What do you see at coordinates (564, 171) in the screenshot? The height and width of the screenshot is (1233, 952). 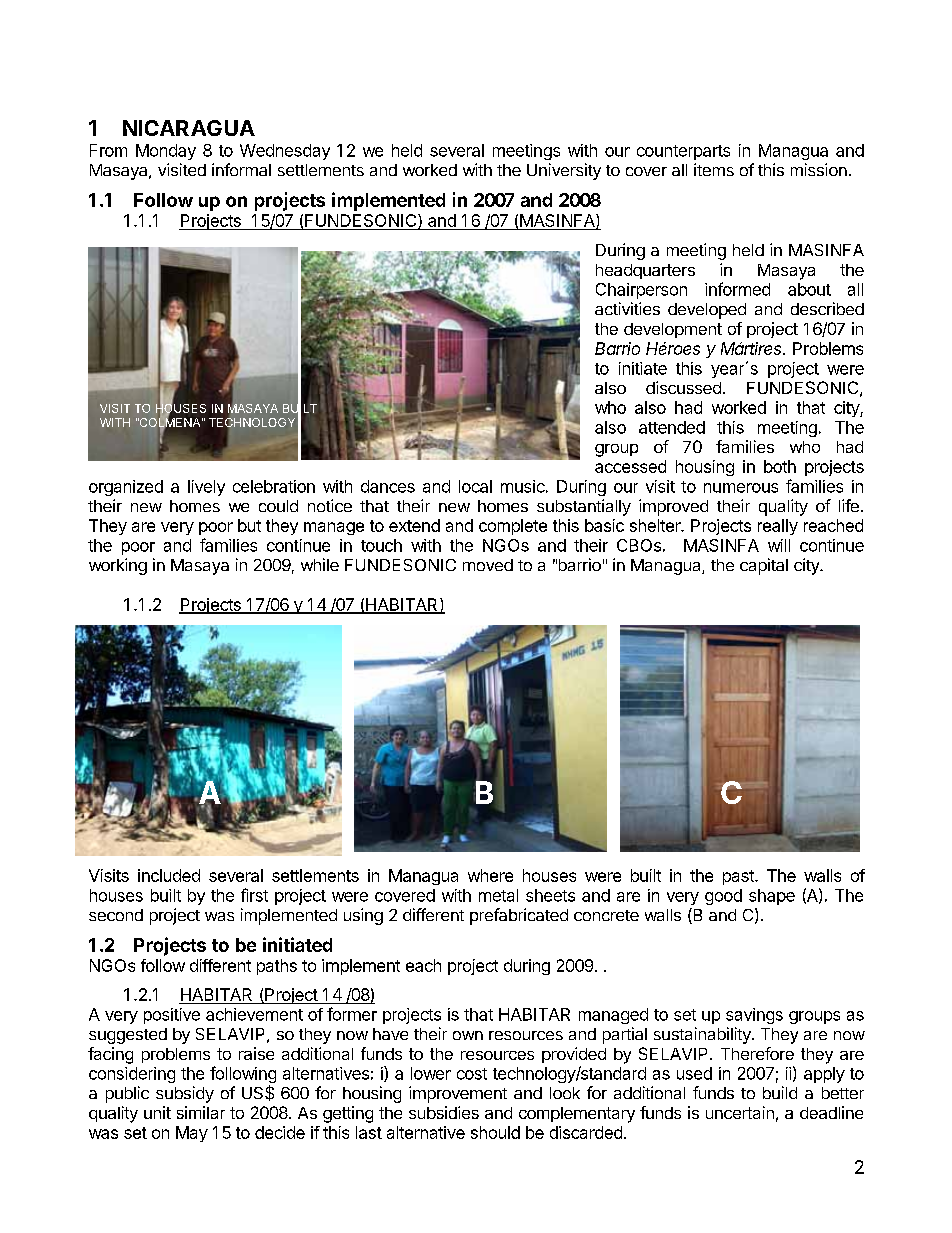 I see `University` at bounding box center [564, 171].
